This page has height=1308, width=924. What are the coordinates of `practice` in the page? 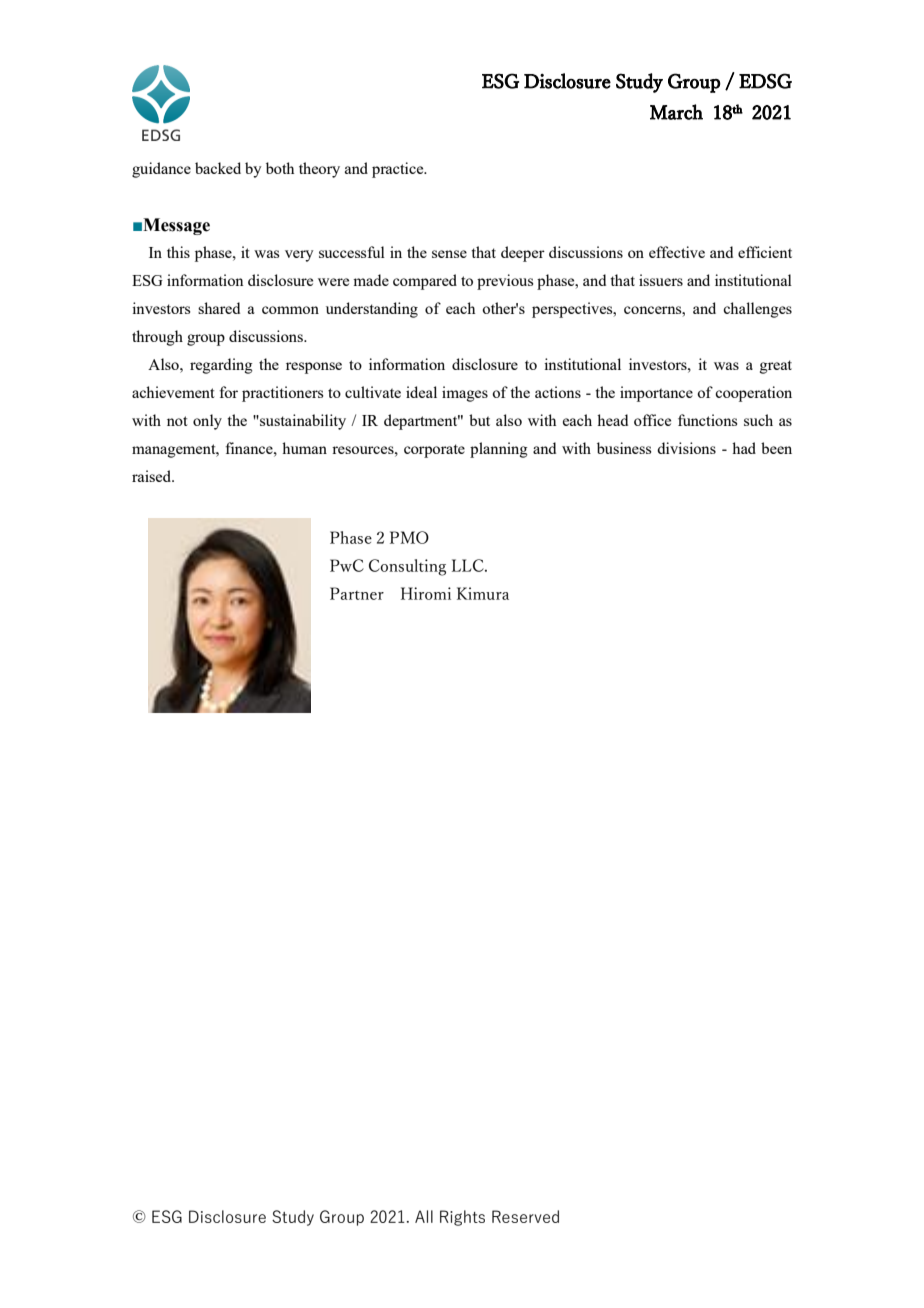 It's located at (399, 170).
